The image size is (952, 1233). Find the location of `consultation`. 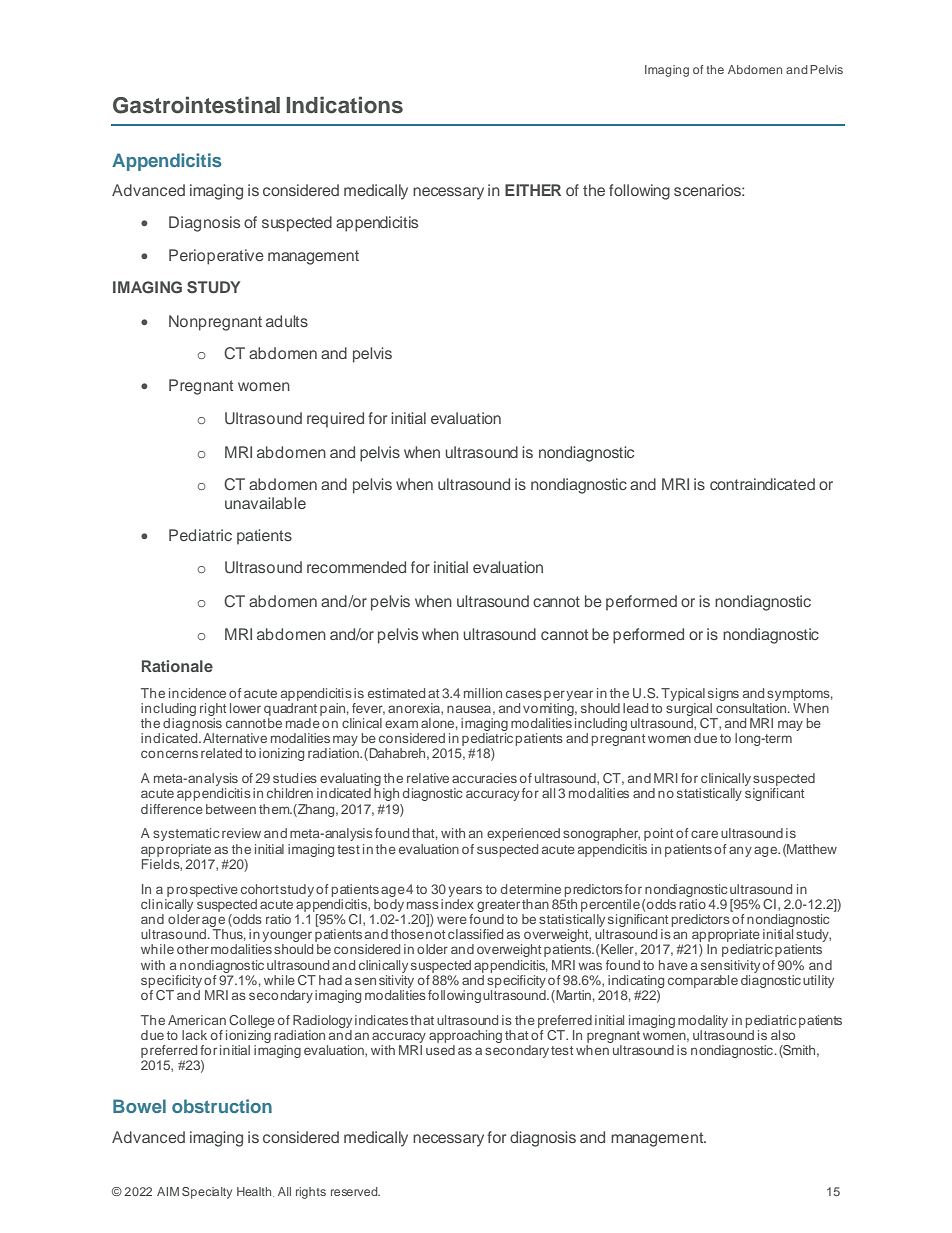

consultation is located at coordinates (752, 708).
